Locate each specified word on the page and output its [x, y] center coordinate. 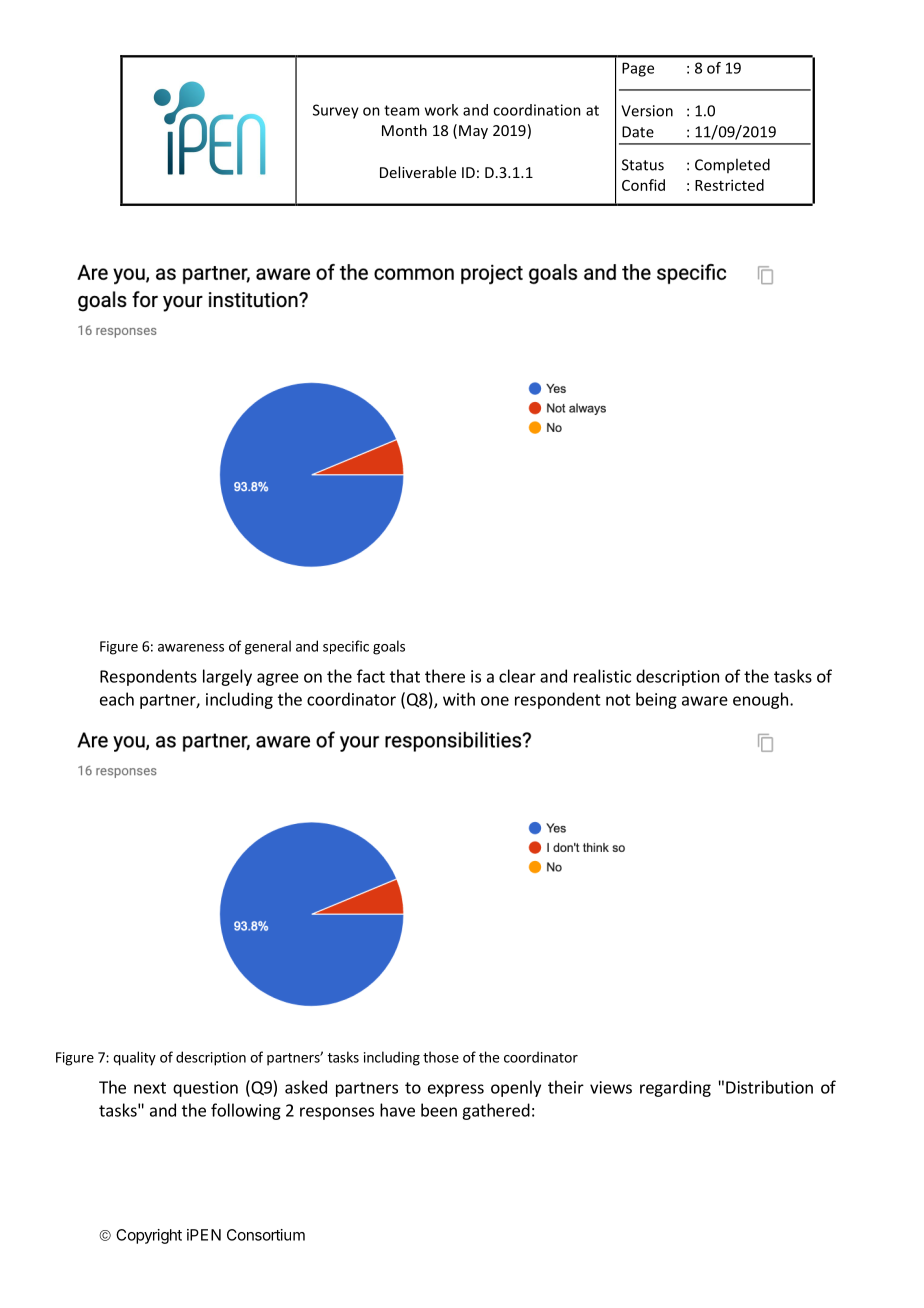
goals [389, 647]
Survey [336, 111]
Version [647, 111]
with [459, 699]
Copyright [149, 1236]
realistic [602, 676]
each [117, 699]
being [656, 700]
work [441, 110]
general [268, 647]
